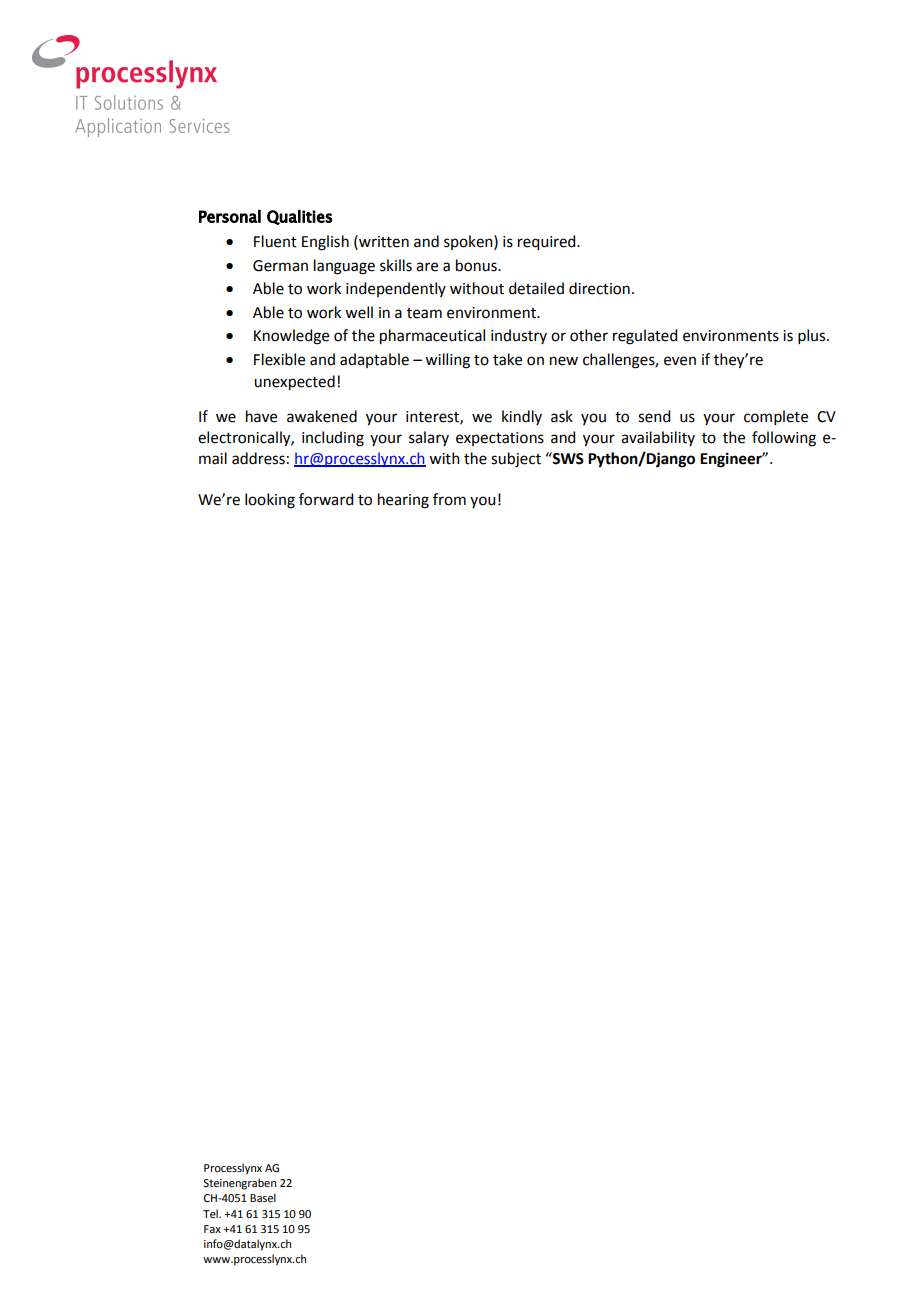  What do you see at coordinates (270, 501) in the image?
I see `looking` at bounding box center [270, 501].
